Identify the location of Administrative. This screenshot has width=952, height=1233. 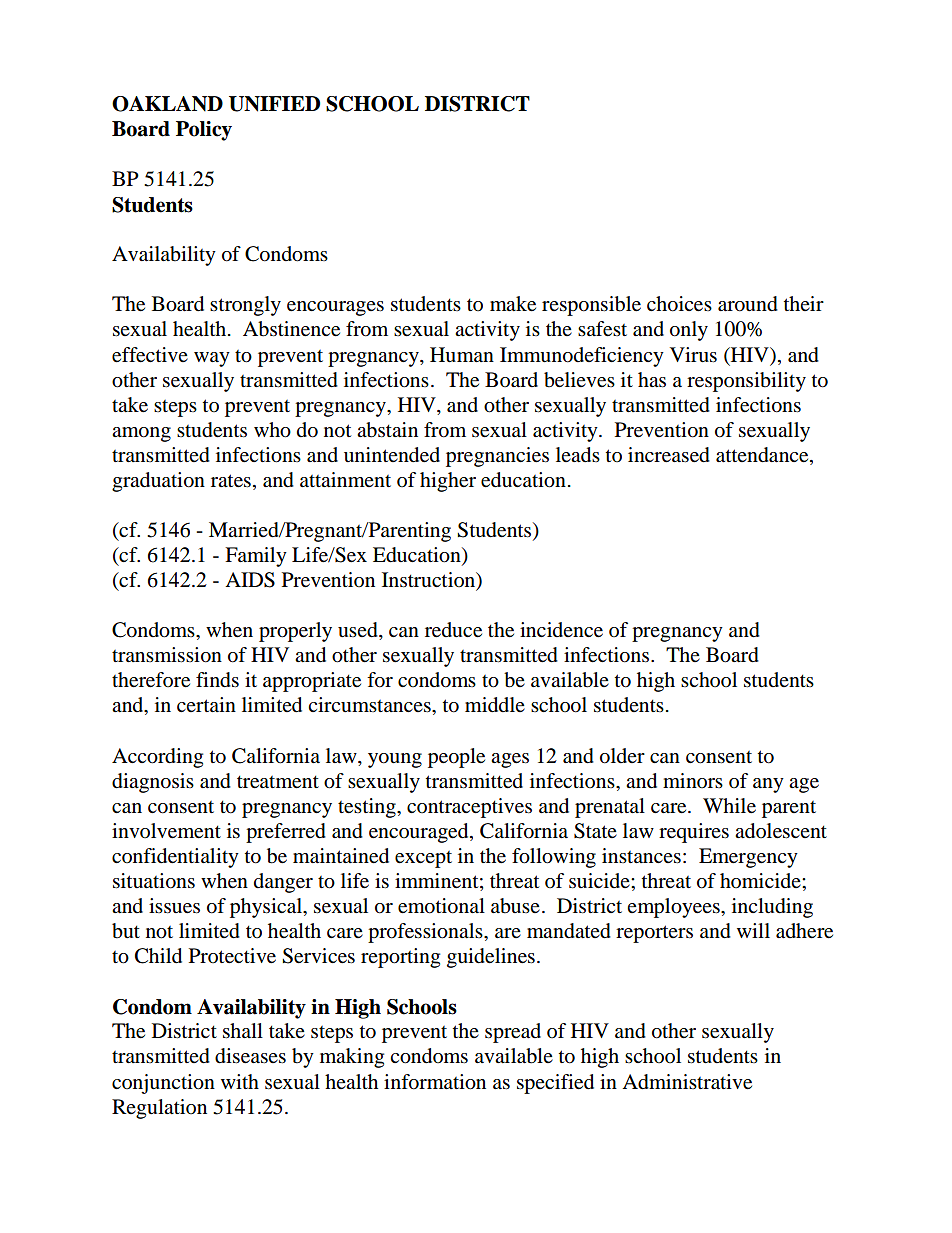
(687, 1082).
